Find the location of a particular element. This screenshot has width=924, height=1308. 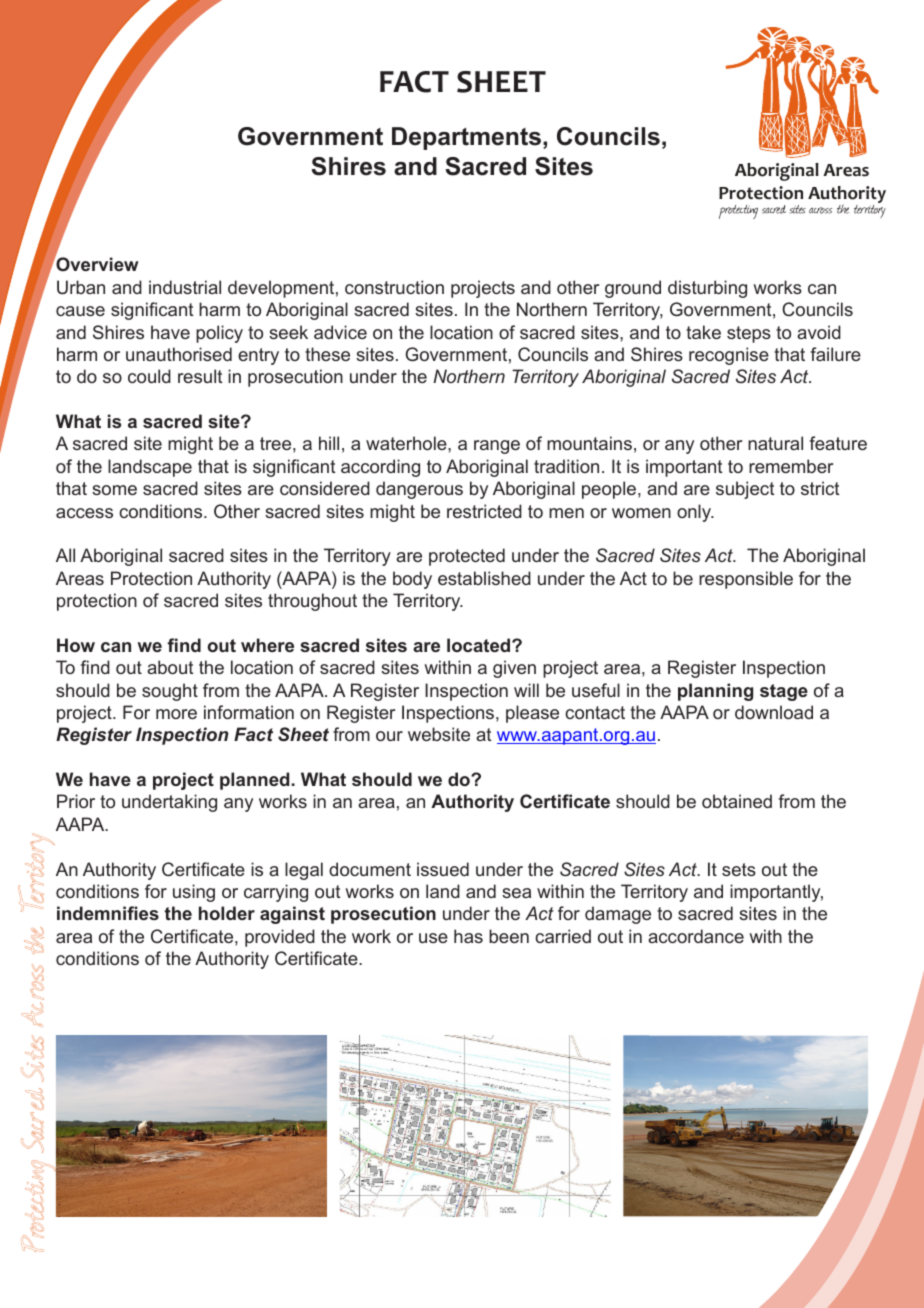

industrial is located at coordinates (185, 287).
